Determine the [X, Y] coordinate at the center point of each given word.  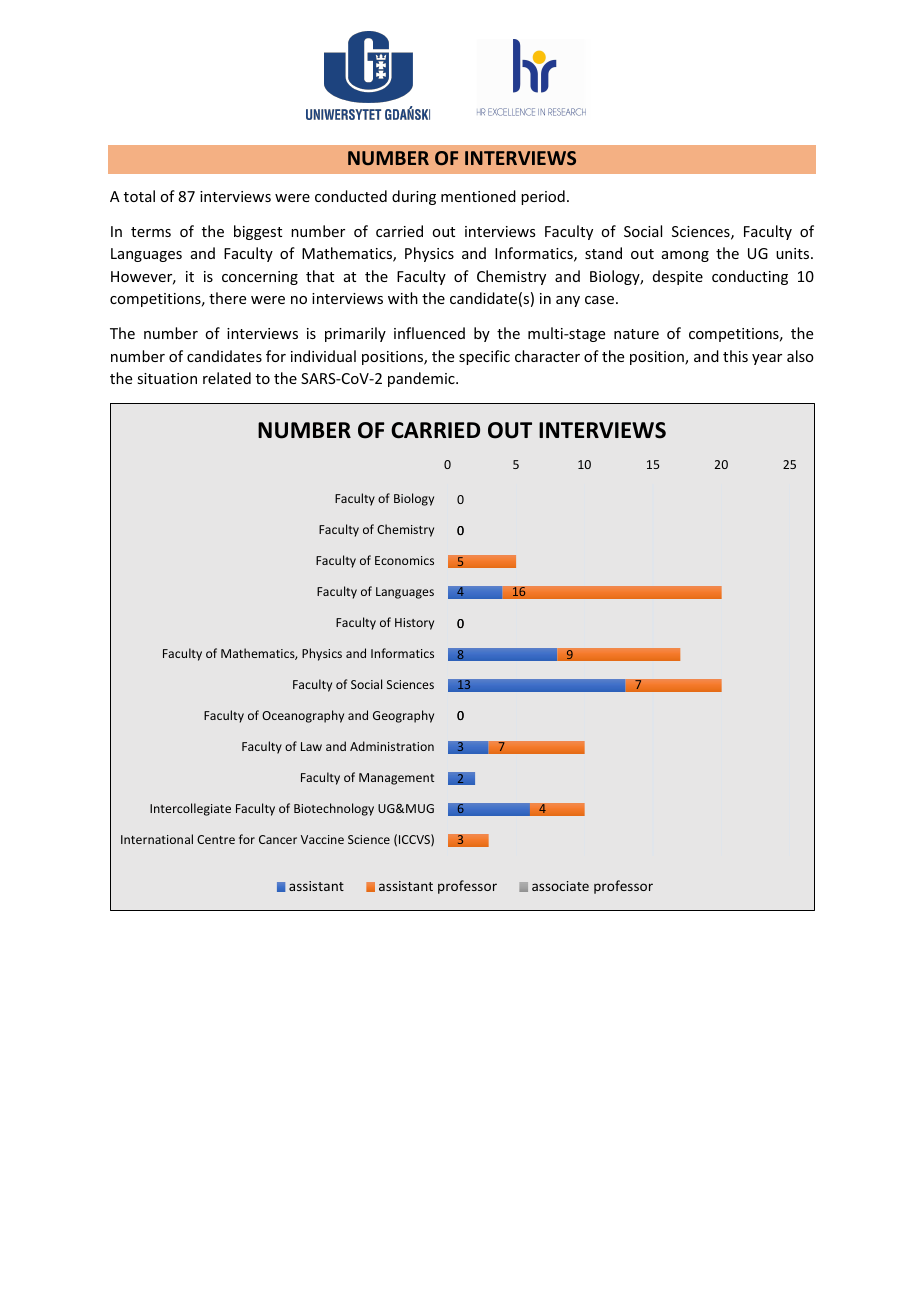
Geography [403, 716]
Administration [392, 746]
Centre [216, 839]
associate [560, 886]
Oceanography [303, 716]
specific [484, 357]
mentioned [478, 196]
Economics [404, 560]
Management [396, 779]
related [227, 378]
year [767, 359]
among [685, 256]
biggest [258, 232]
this [735, 356]
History [414, 624]
